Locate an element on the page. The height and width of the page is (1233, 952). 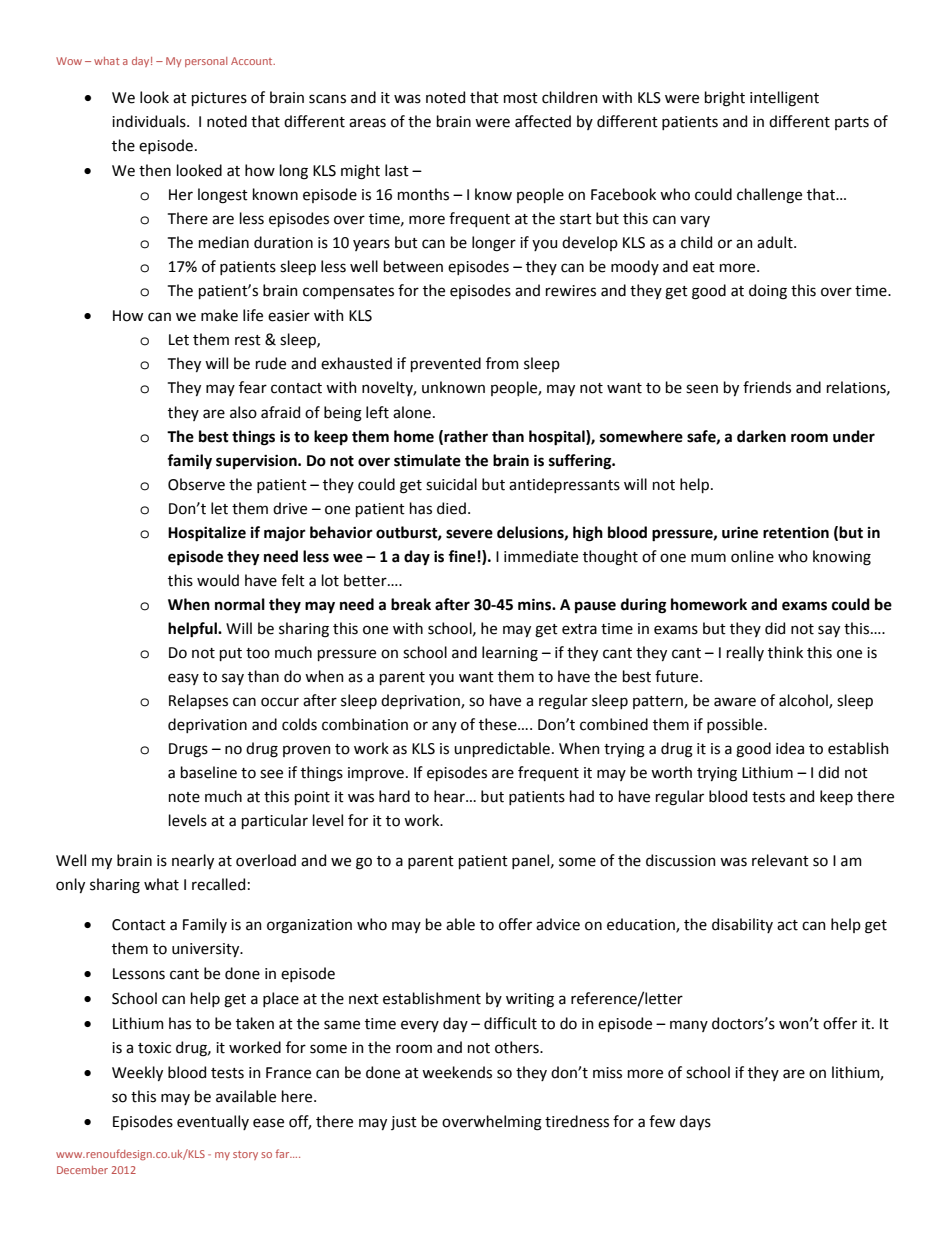
stimulate is located at coordinates (427, 460).
